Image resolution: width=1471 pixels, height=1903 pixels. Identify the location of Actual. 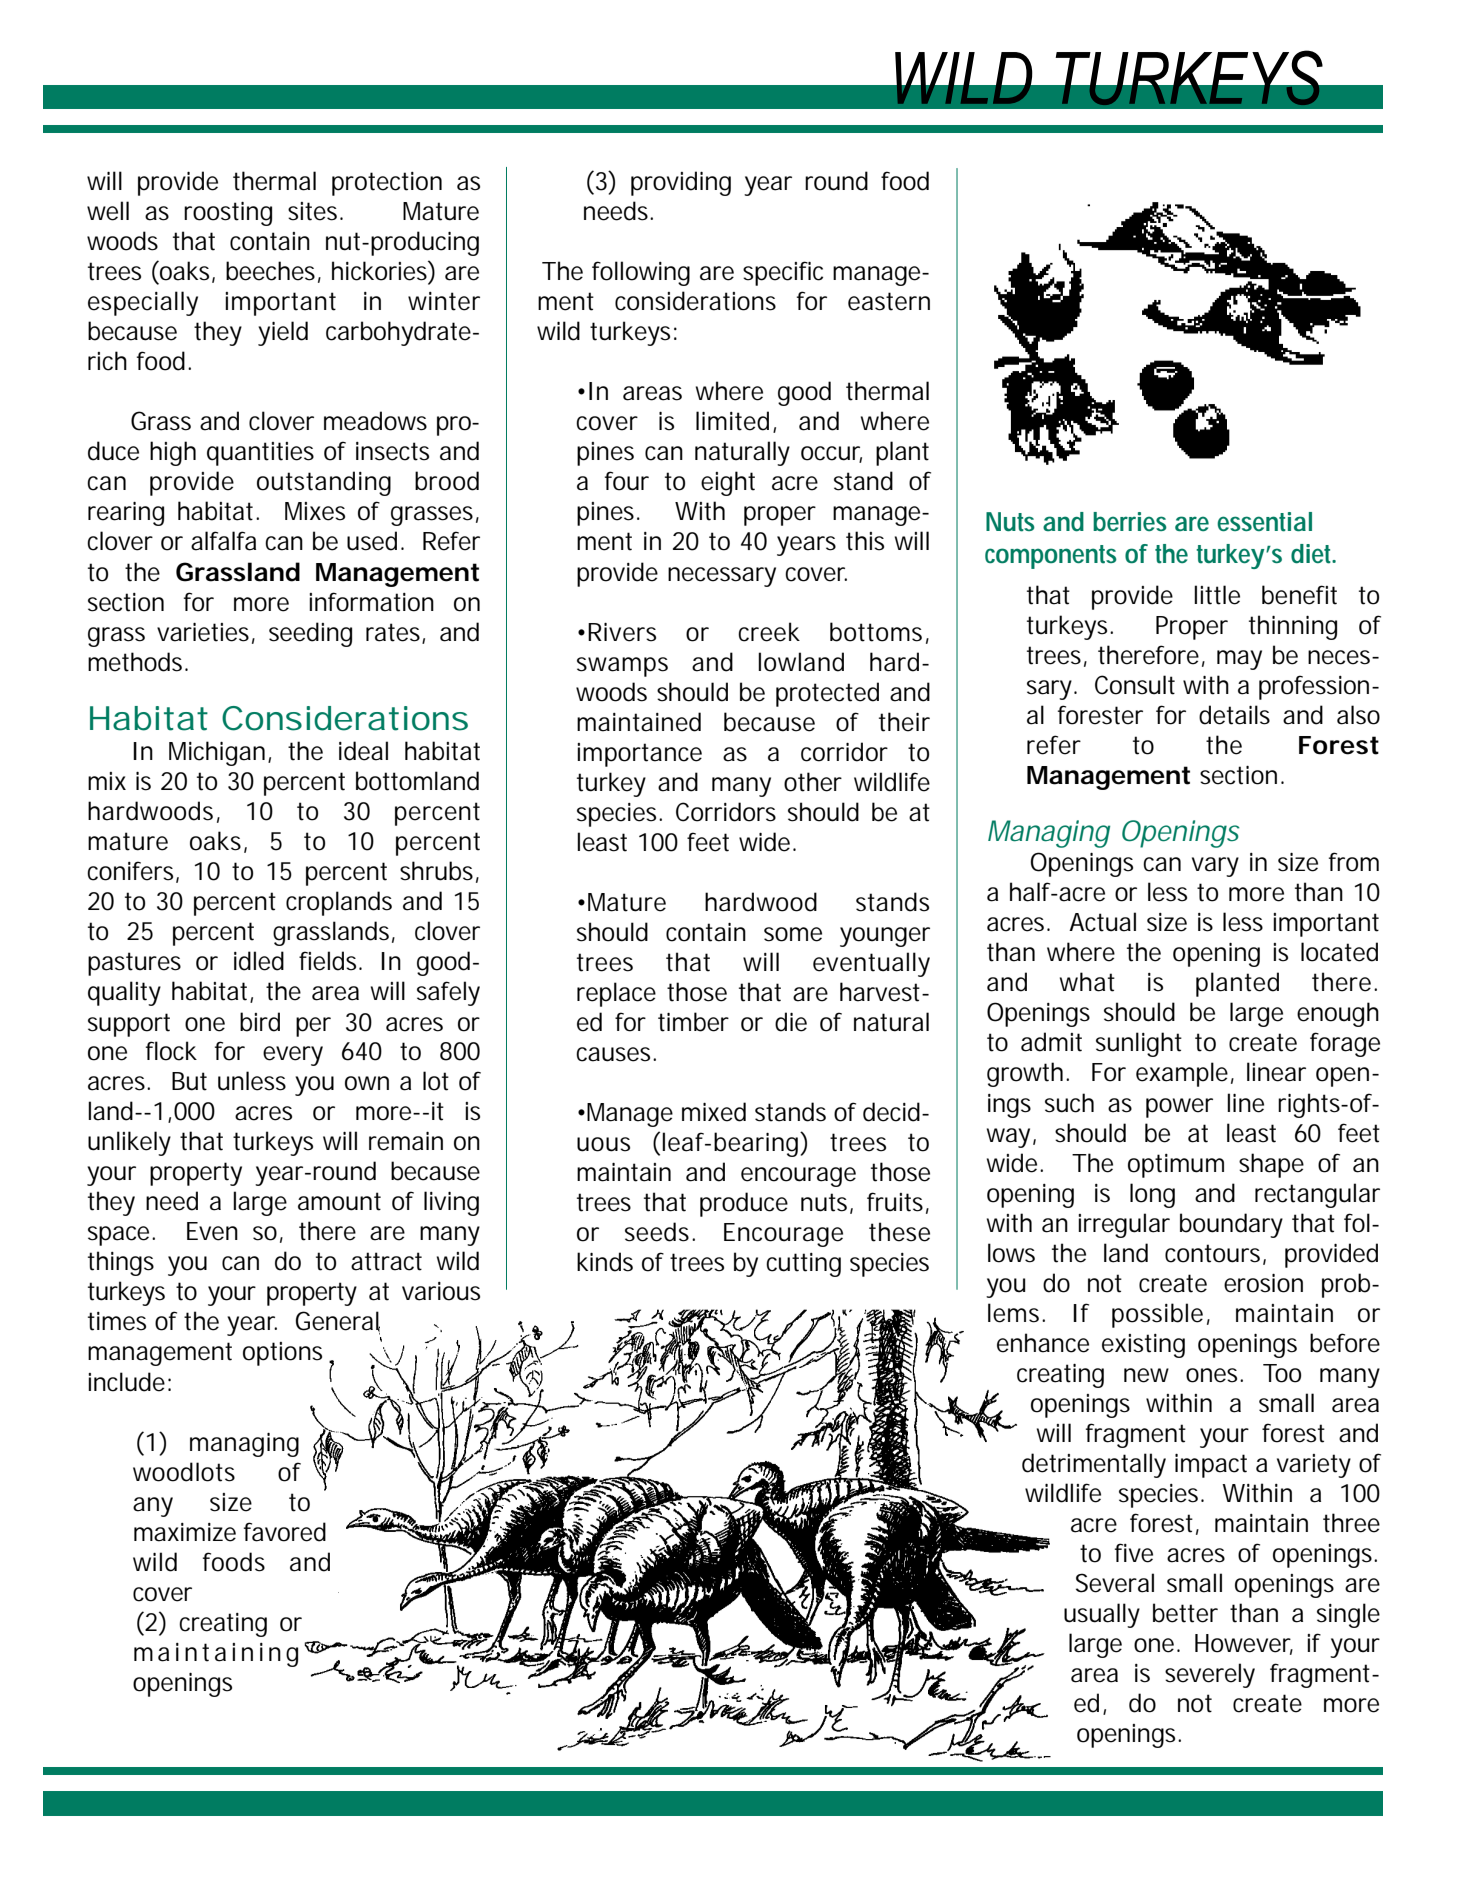
(1102, 922).
